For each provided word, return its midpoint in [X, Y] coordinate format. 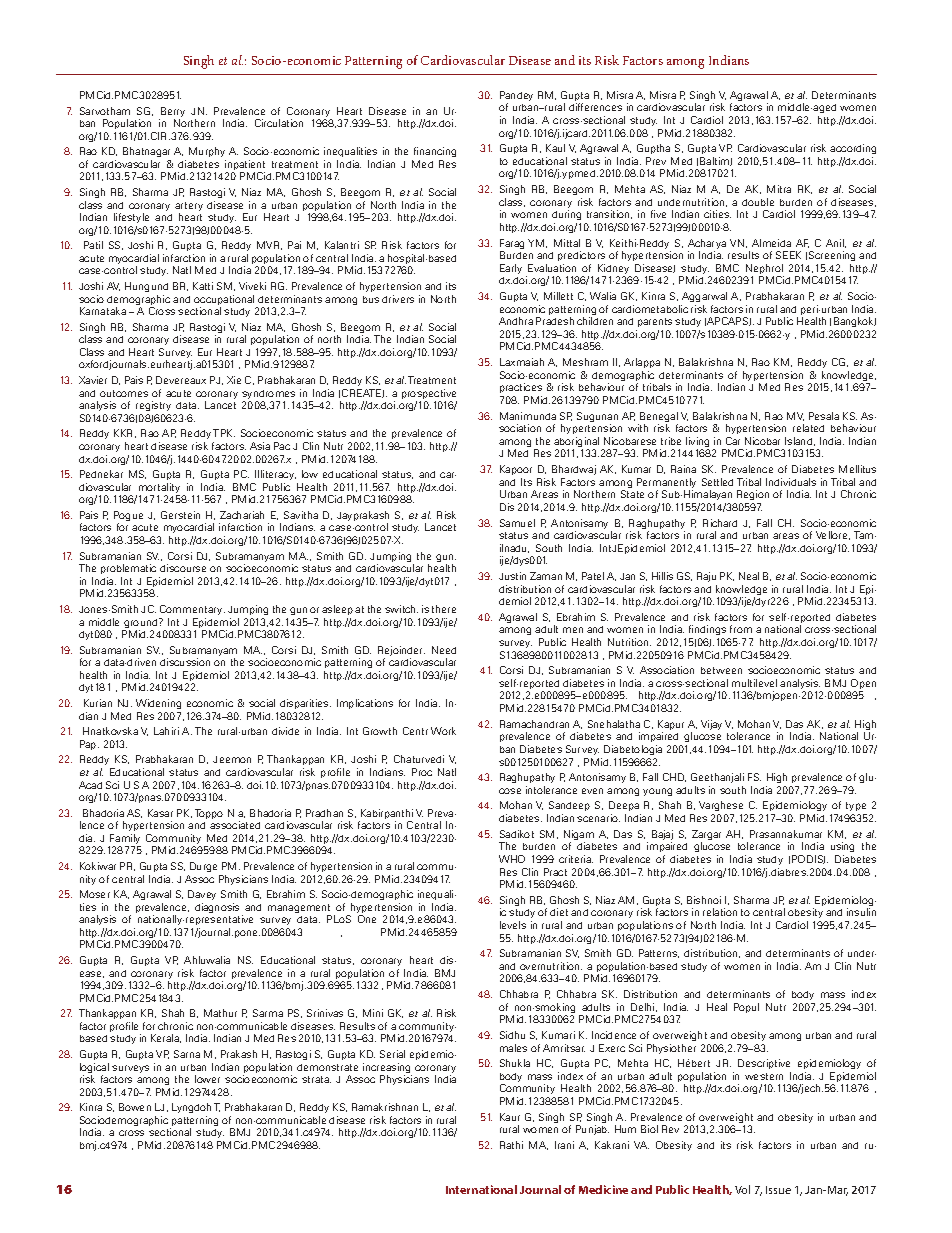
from [741, 629]
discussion [185, 662]
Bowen [135, 1107]
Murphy [207, 152]
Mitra [779, 189]
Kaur [510, 1117]
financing [435, 152]
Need [444, 650]
